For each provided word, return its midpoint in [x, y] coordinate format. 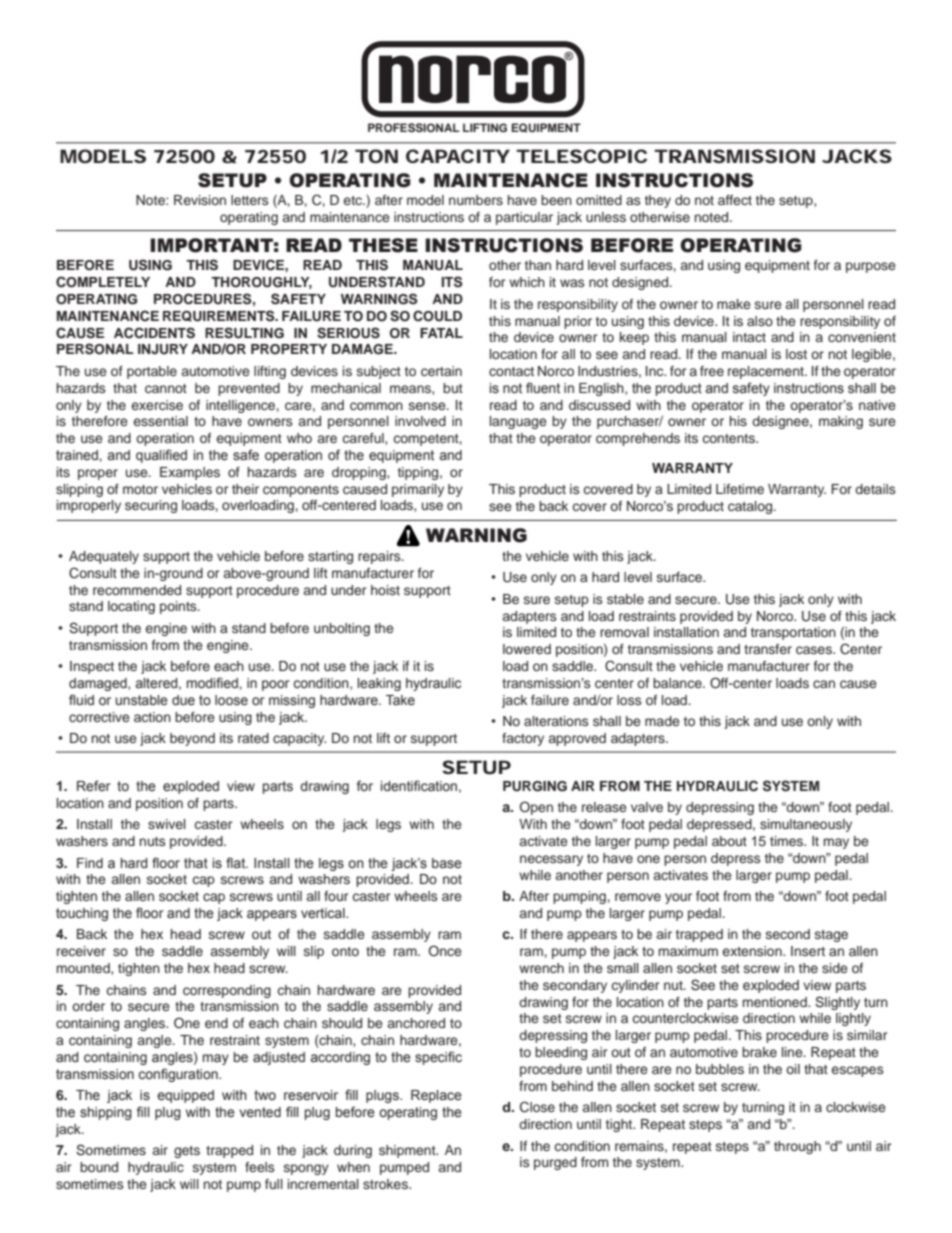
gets [187, 1152]
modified [212, 683]
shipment [408, 1151]
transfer [768, 649]
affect [735, 200]
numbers [476, 200]
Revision [200, 200]
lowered [527, 649]
